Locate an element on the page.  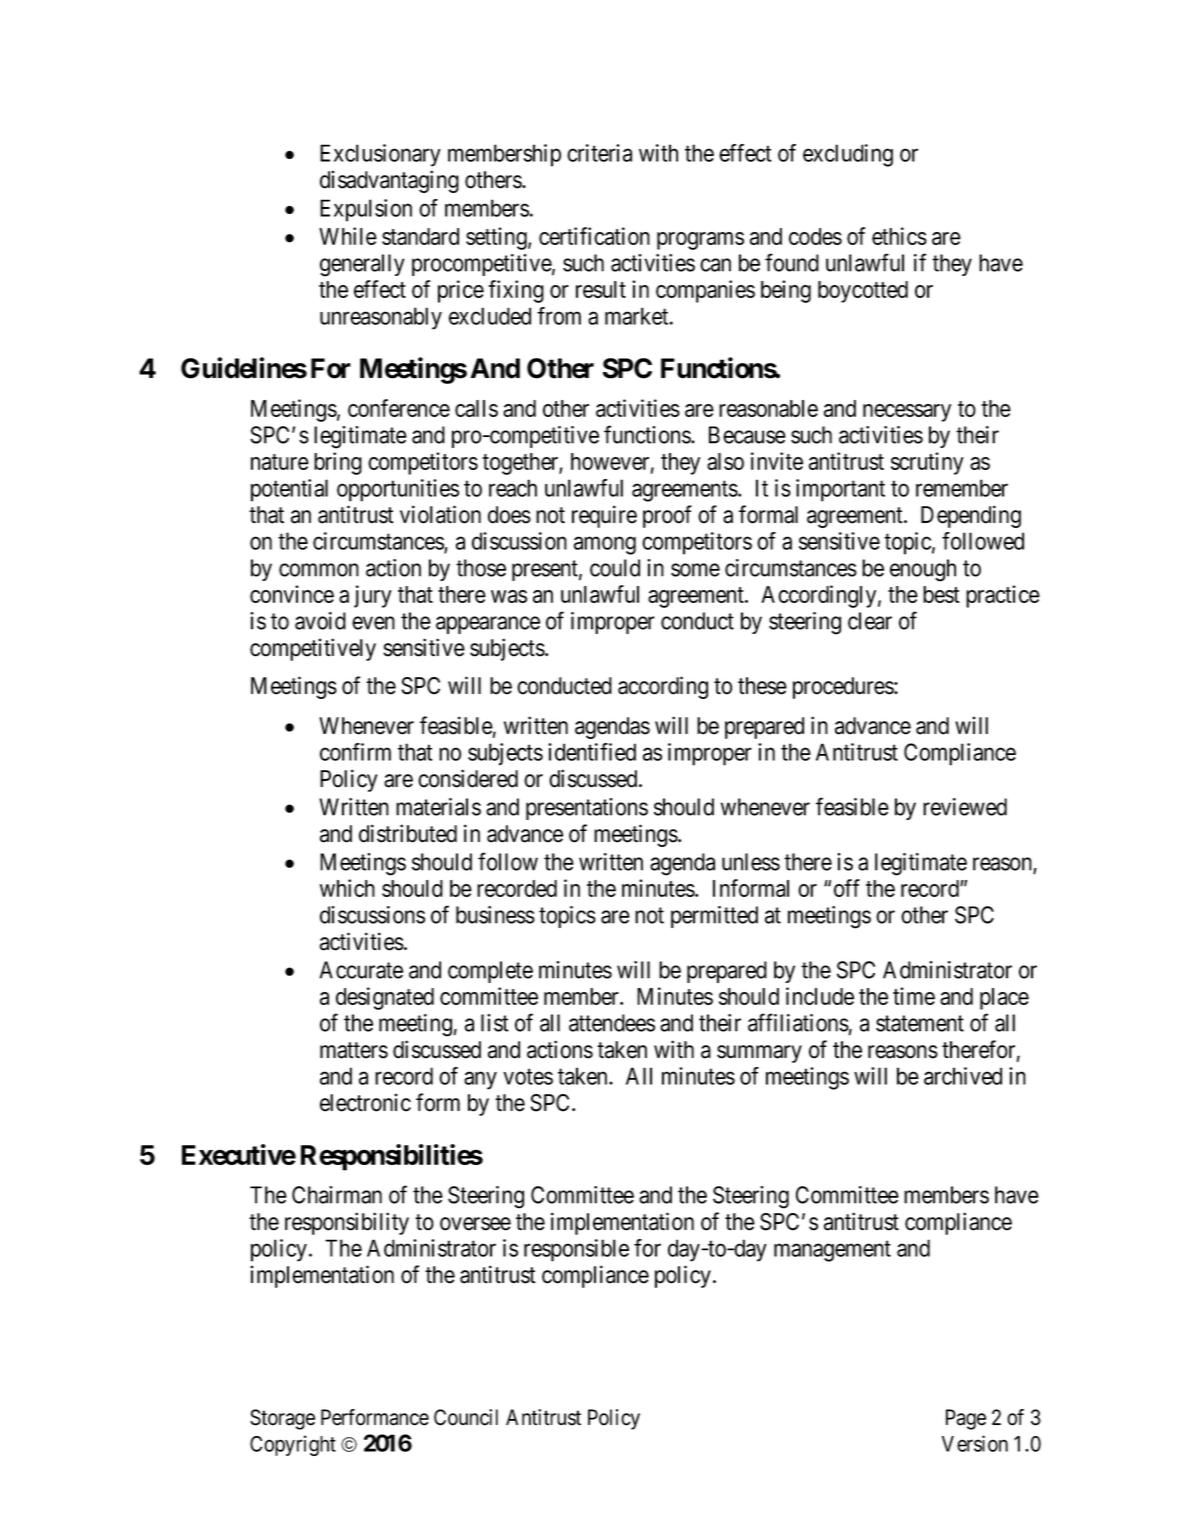
opportunities is located at coordinates (398, 490).
